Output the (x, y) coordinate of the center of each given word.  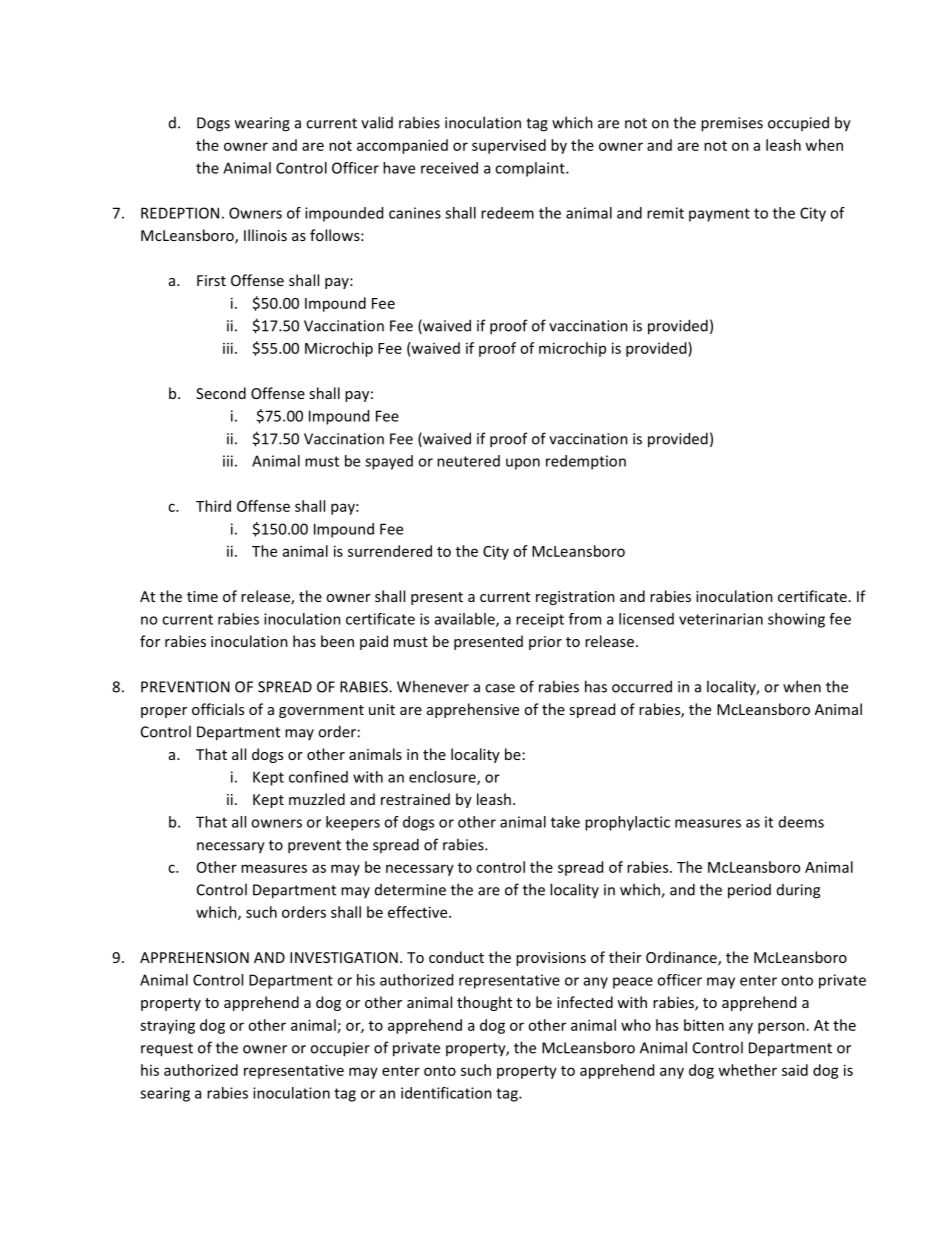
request (167, 1050)
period (749, 891)
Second (221, 393)
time (202, 596)
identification (446, 1093)
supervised (509, 146)
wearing (262, 124)
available (466, 620)
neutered (468, 461)
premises (732, 124)
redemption (586, 462)
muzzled (317, 799)
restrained (415, 799)
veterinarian (721, 619)
